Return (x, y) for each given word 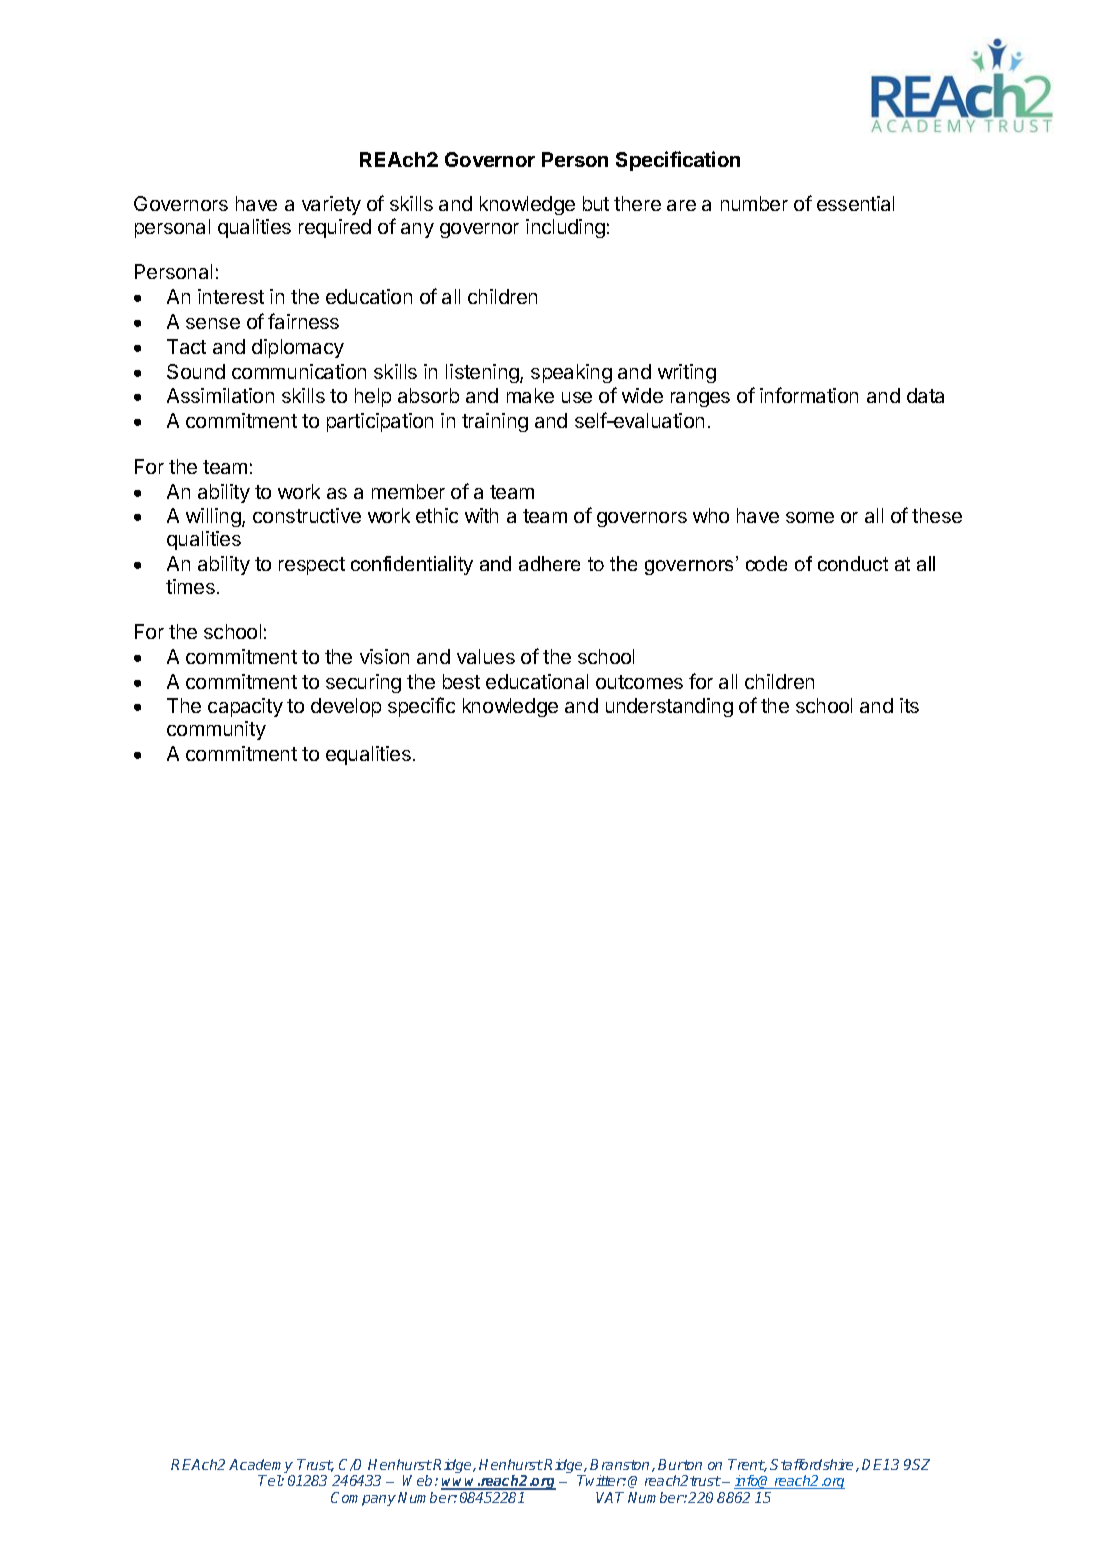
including (565, 228)
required (335, 228)
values (486, 656)
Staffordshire (813, 1465)
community (216, 730)
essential (855, 203)
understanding (669, 707)
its (909, 705)
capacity (245, 707)
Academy (261, 1467)
